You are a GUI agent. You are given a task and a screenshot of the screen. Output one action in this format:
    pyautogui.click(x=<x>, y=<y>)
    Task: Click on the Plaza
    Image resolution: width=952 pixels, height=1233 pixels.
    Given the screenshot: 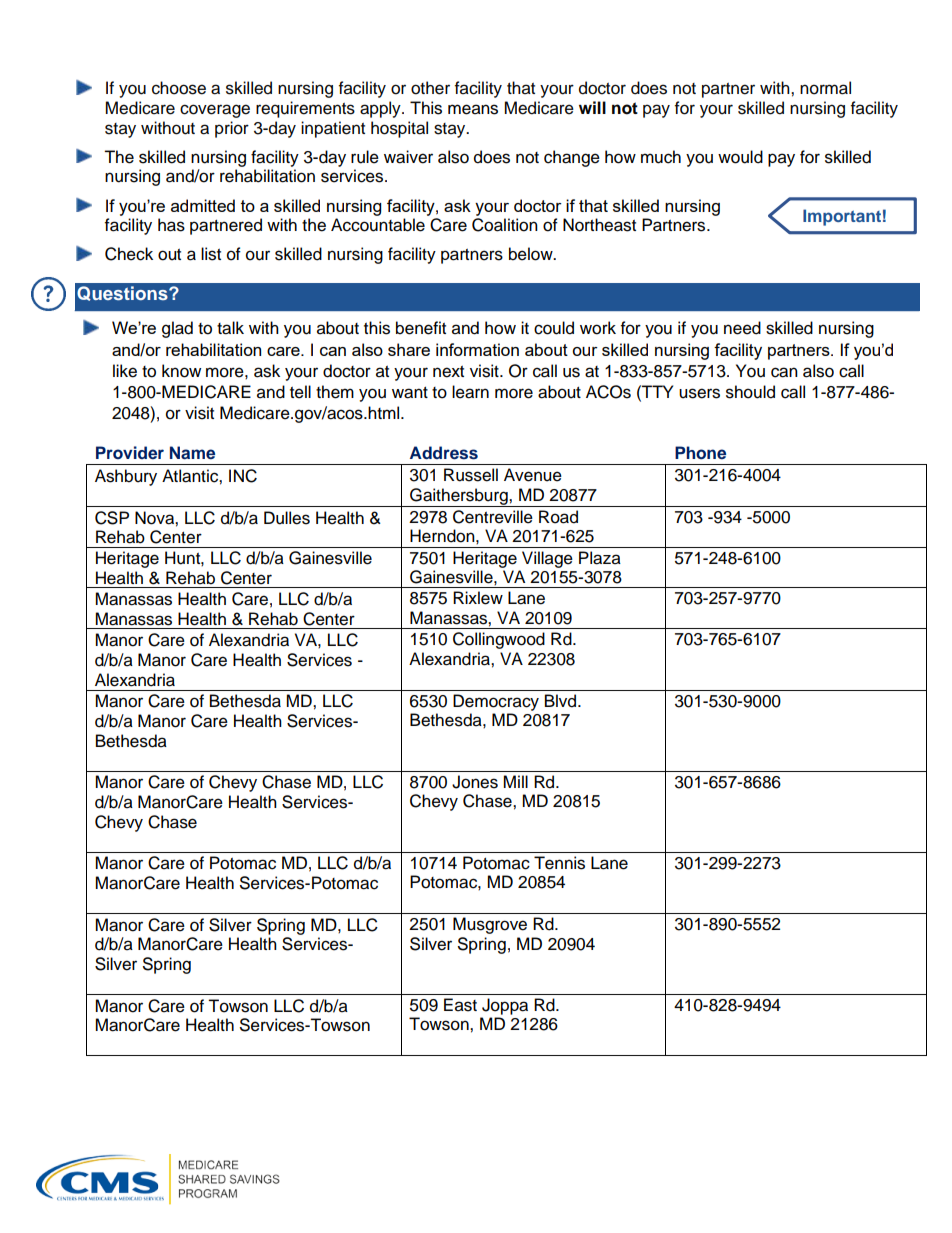 What is the action you would take?
    pyautogui.click(x=600, y=558)
